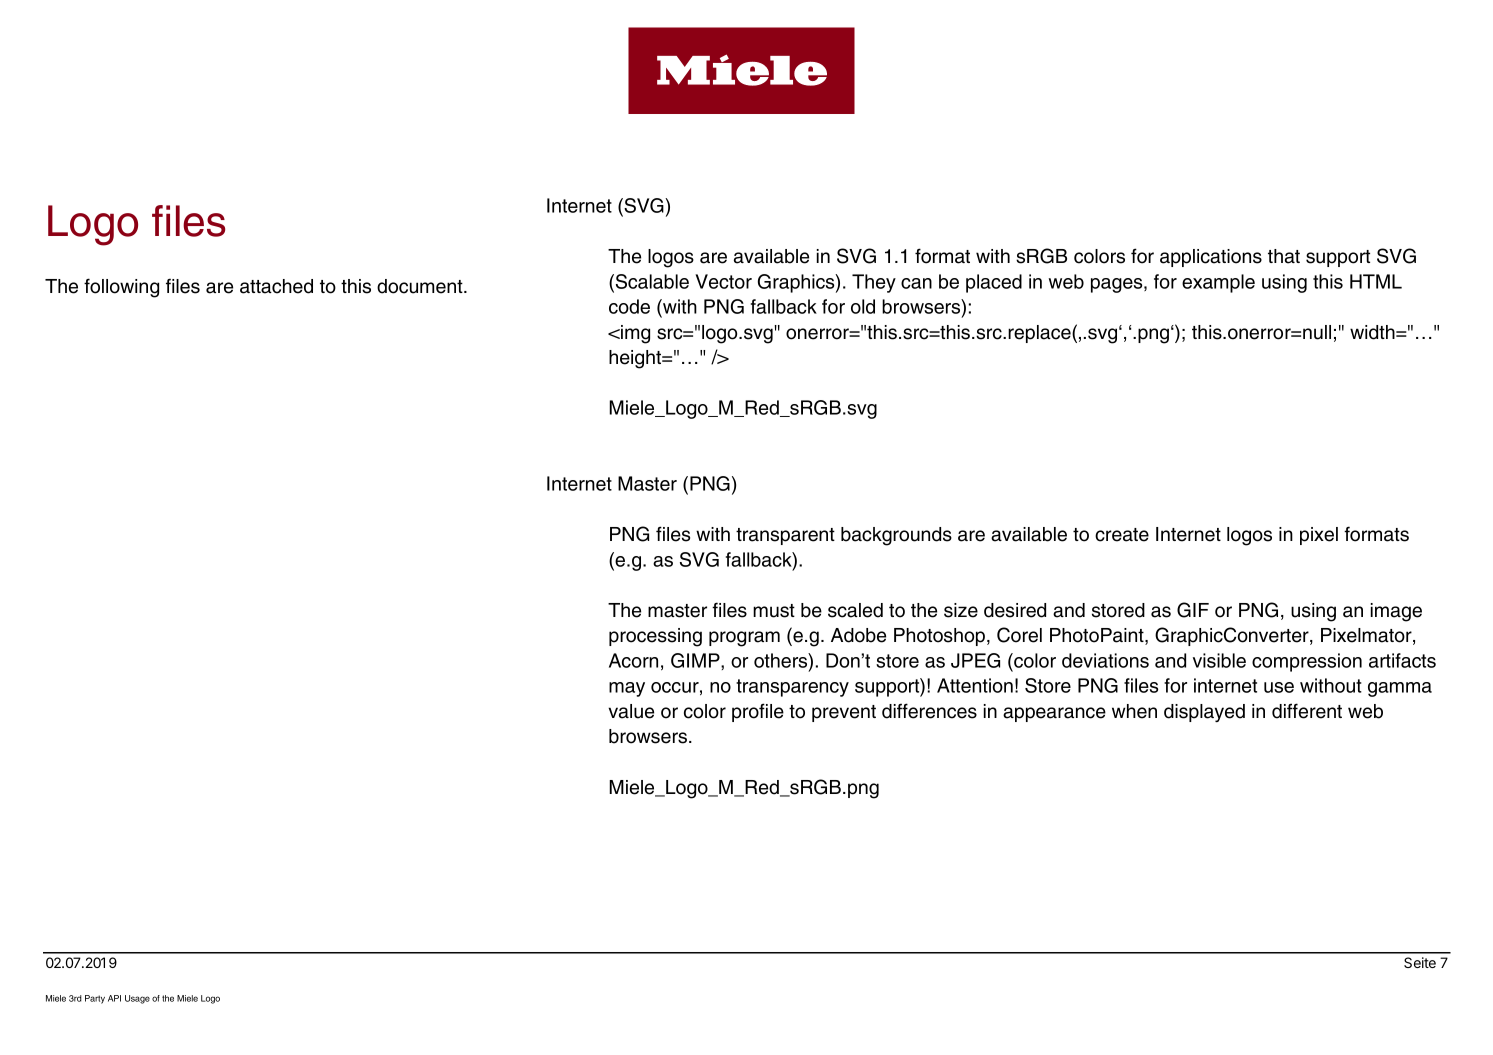  What do you see at coordinates (723, 281) in the page?
I see `Vector` at bounding box center [723, 281].
